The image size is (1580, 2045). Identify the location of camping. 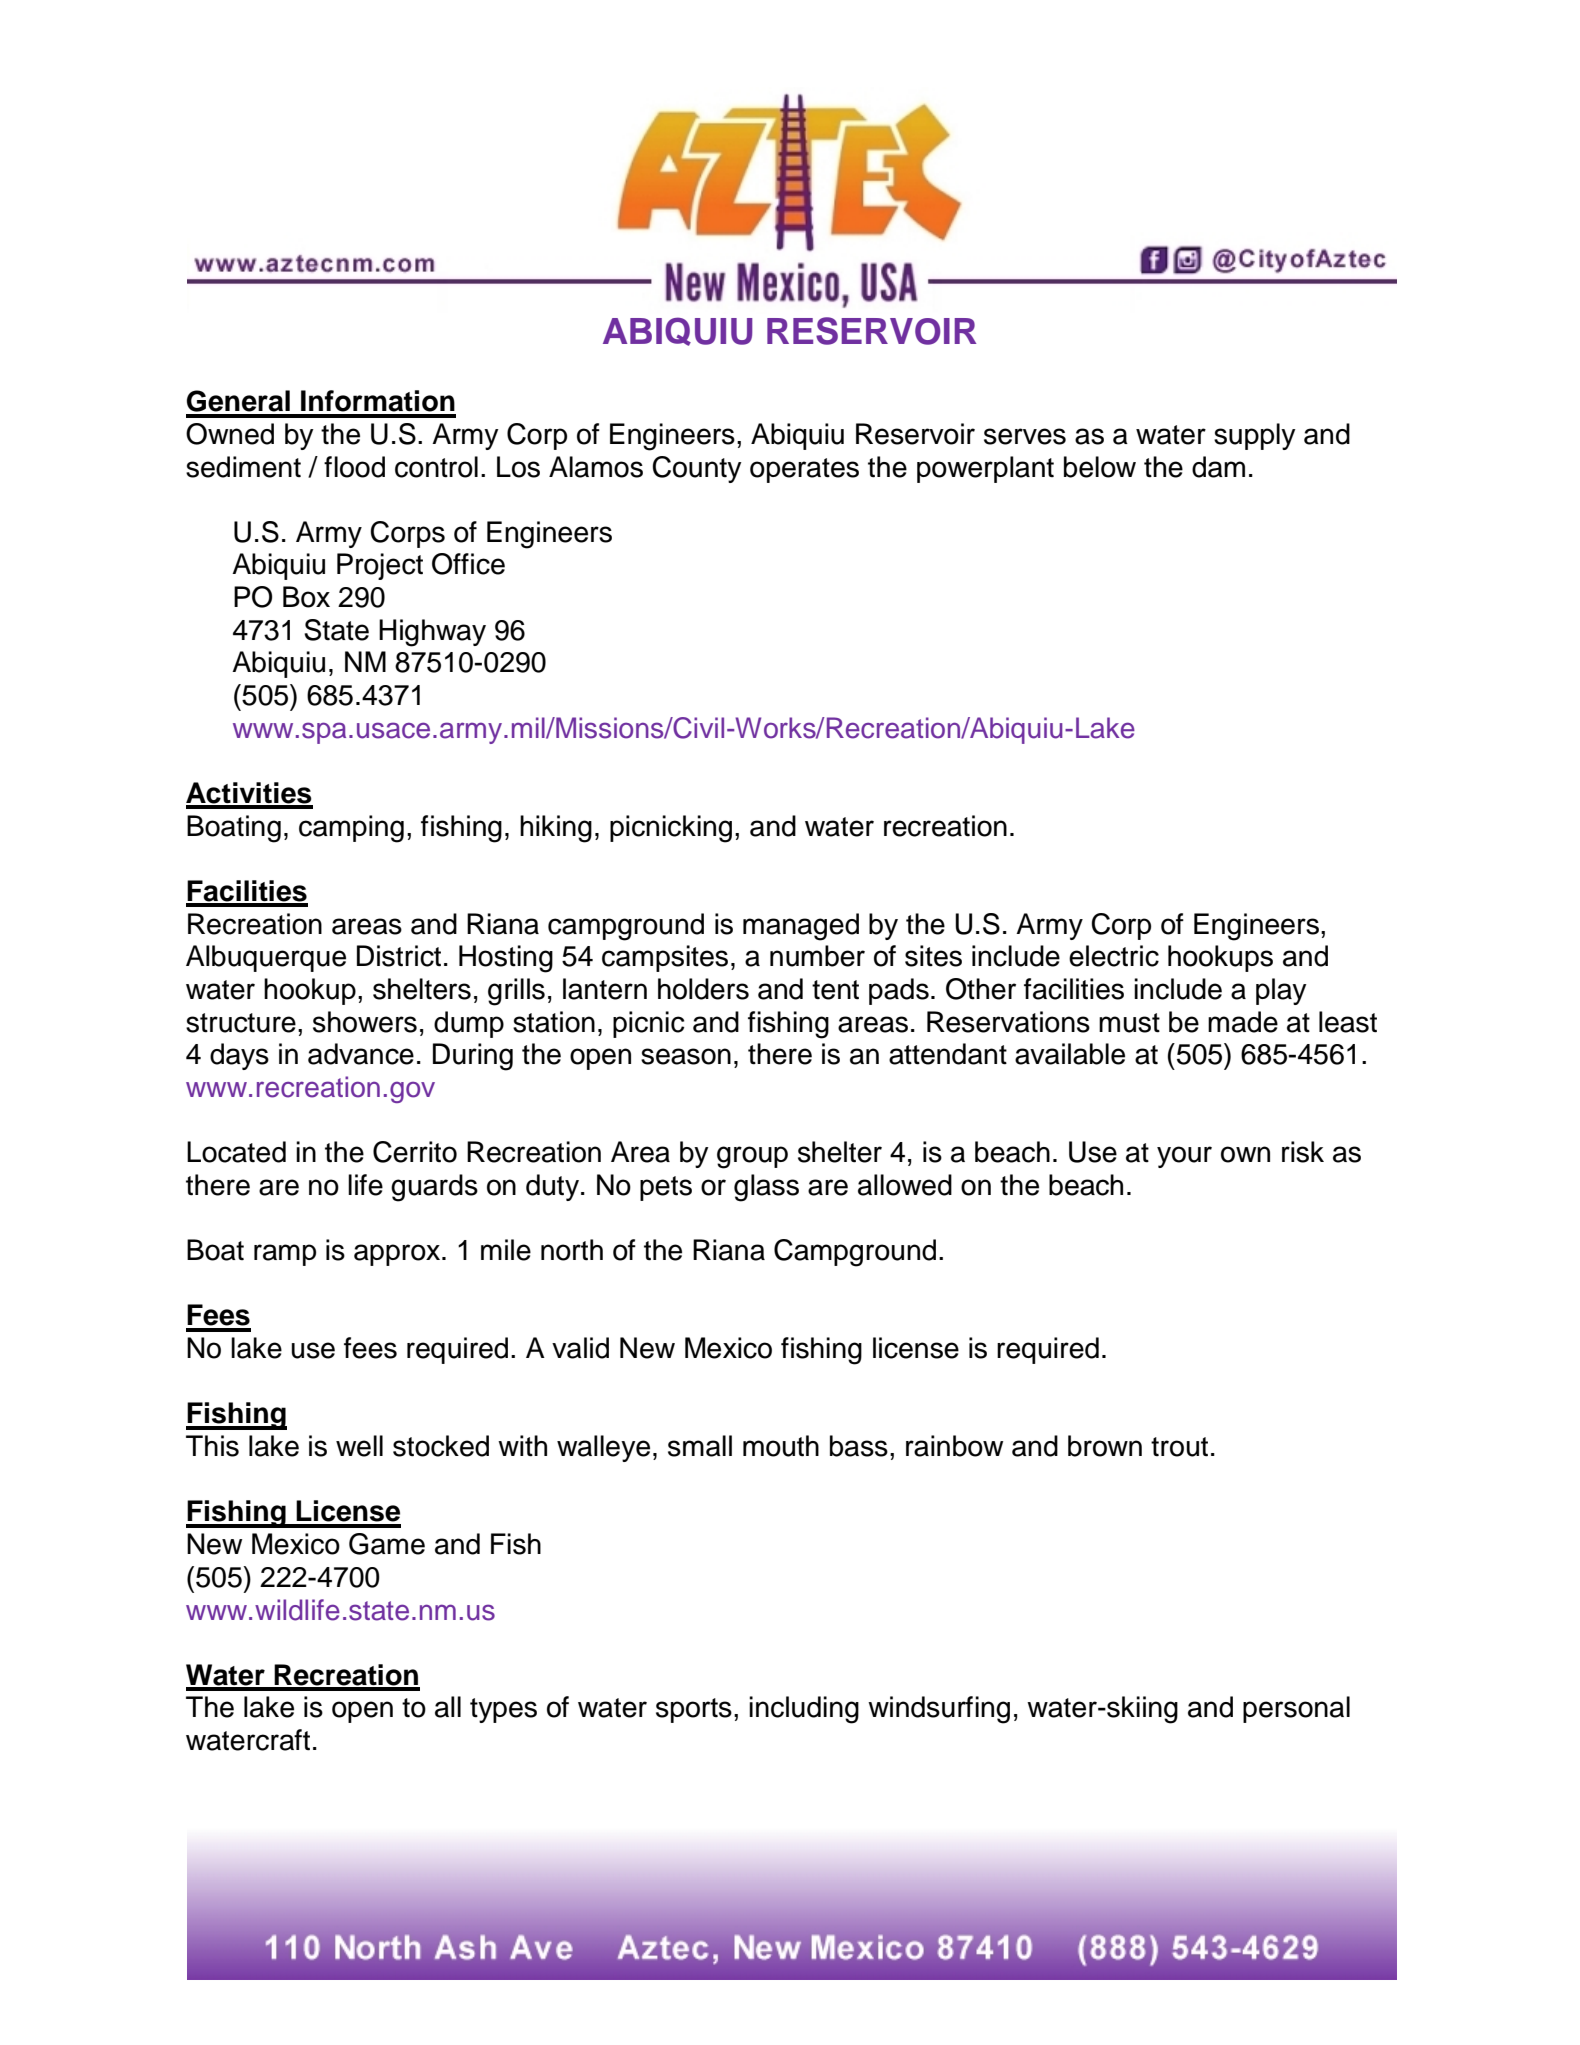
(351, 829).
